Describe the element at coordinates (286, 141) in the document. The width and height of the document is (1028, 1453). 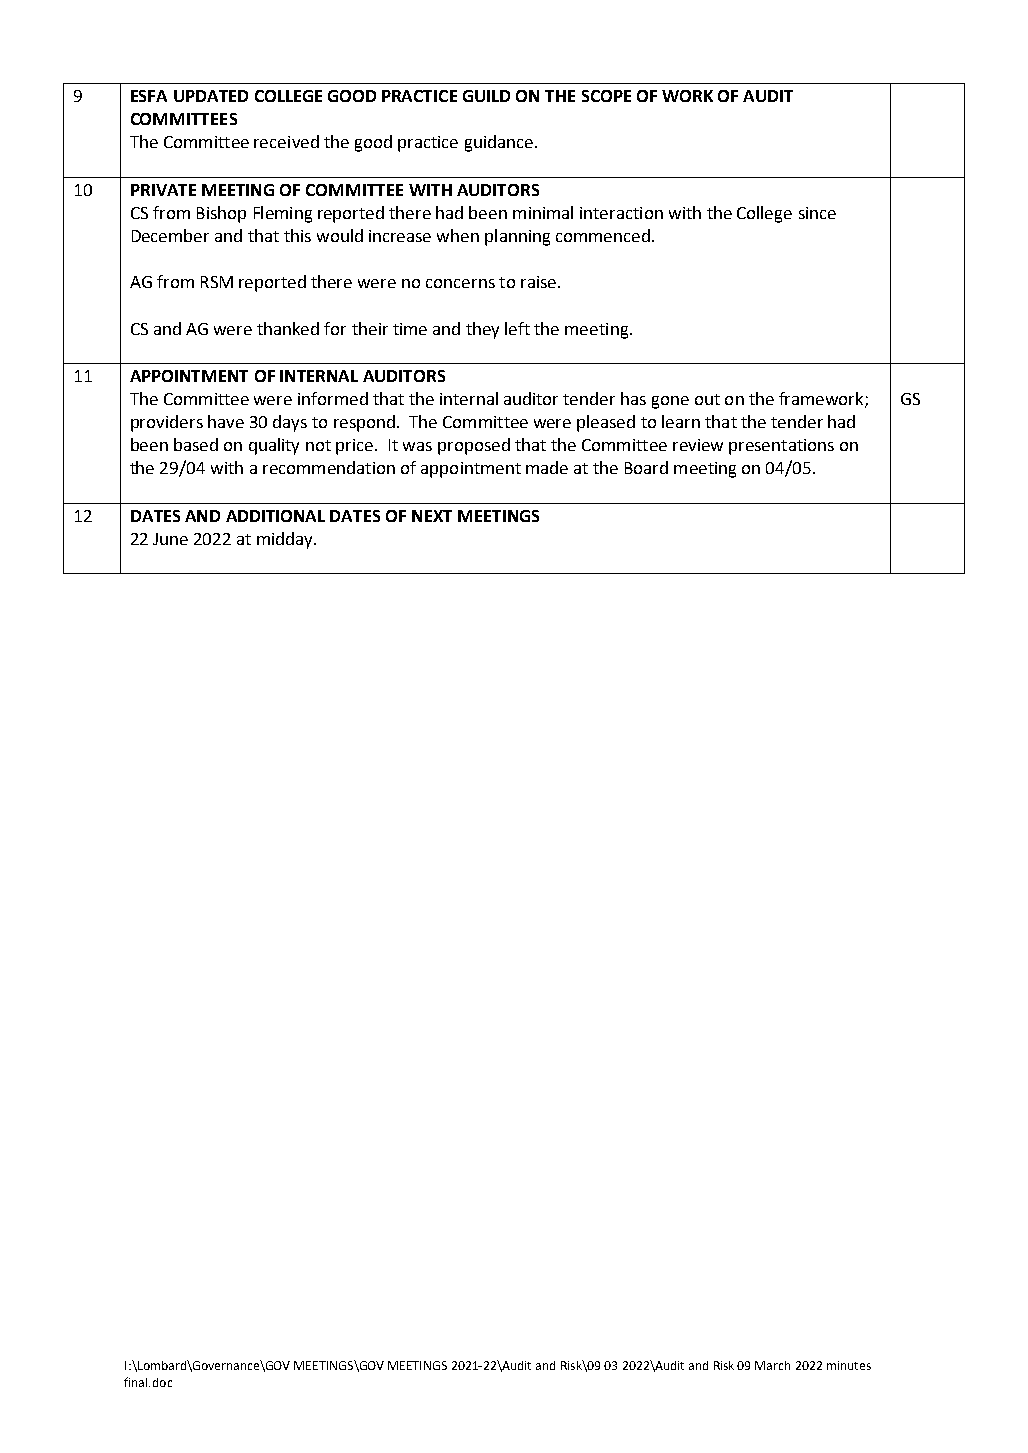
I see `received` at that location.
